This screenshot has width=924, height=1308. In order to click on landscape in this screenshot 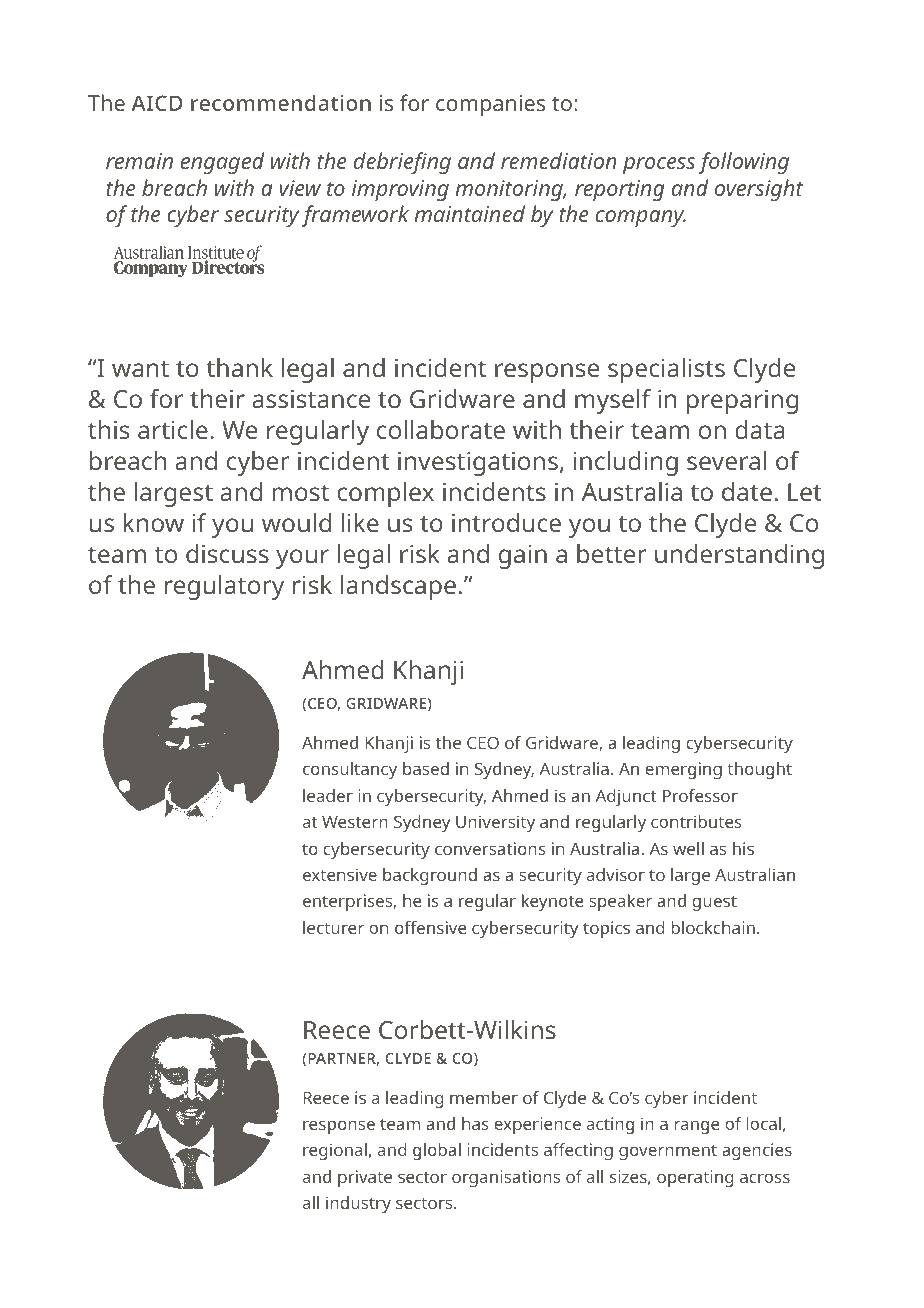, I will do `click(398, 587)`.
